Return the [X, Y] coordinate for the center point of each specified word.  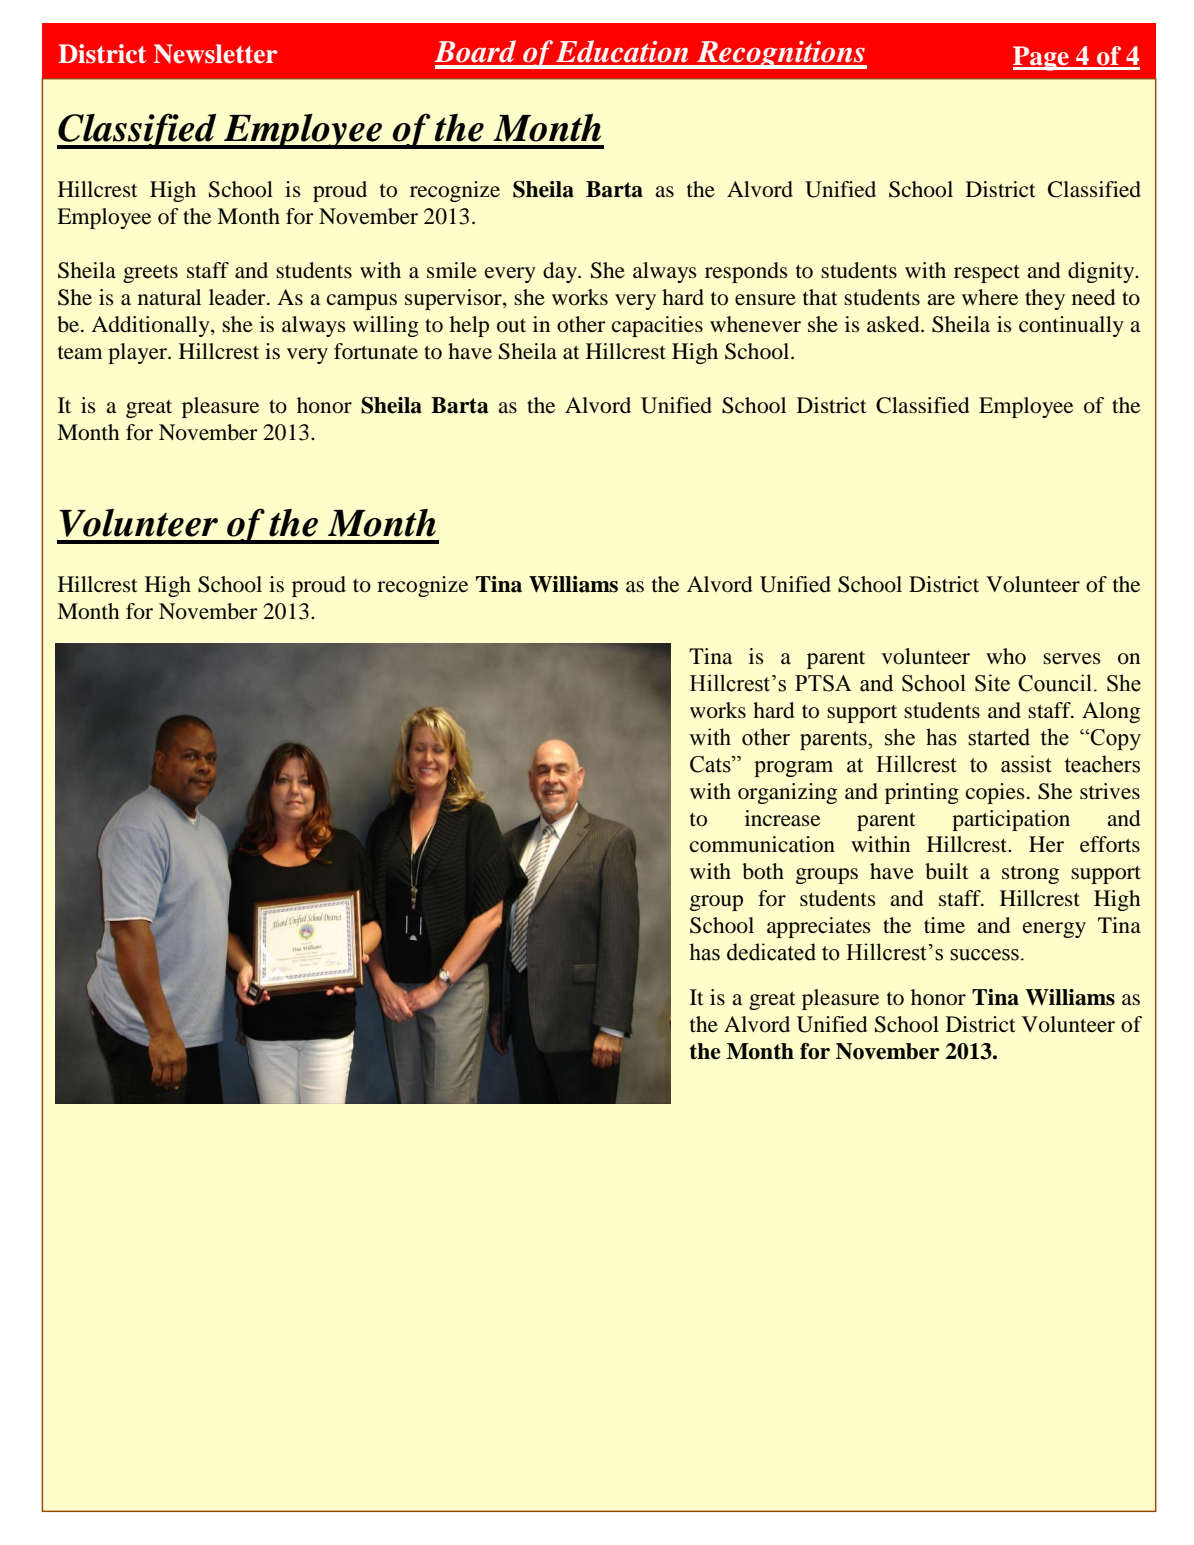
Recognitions [781, 55]
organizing [787, 793]
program [793, 769]
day [561, 272]
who [1006, 656]
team [80, 353]
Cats [711, 764]
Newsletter [215, 54]
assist [1026, 764]
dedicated [771, 952]
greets [150, 274]
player [138, 353]
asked [894, 324]
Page [1042, 58]
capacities [657, 326]
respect [987, 274]
